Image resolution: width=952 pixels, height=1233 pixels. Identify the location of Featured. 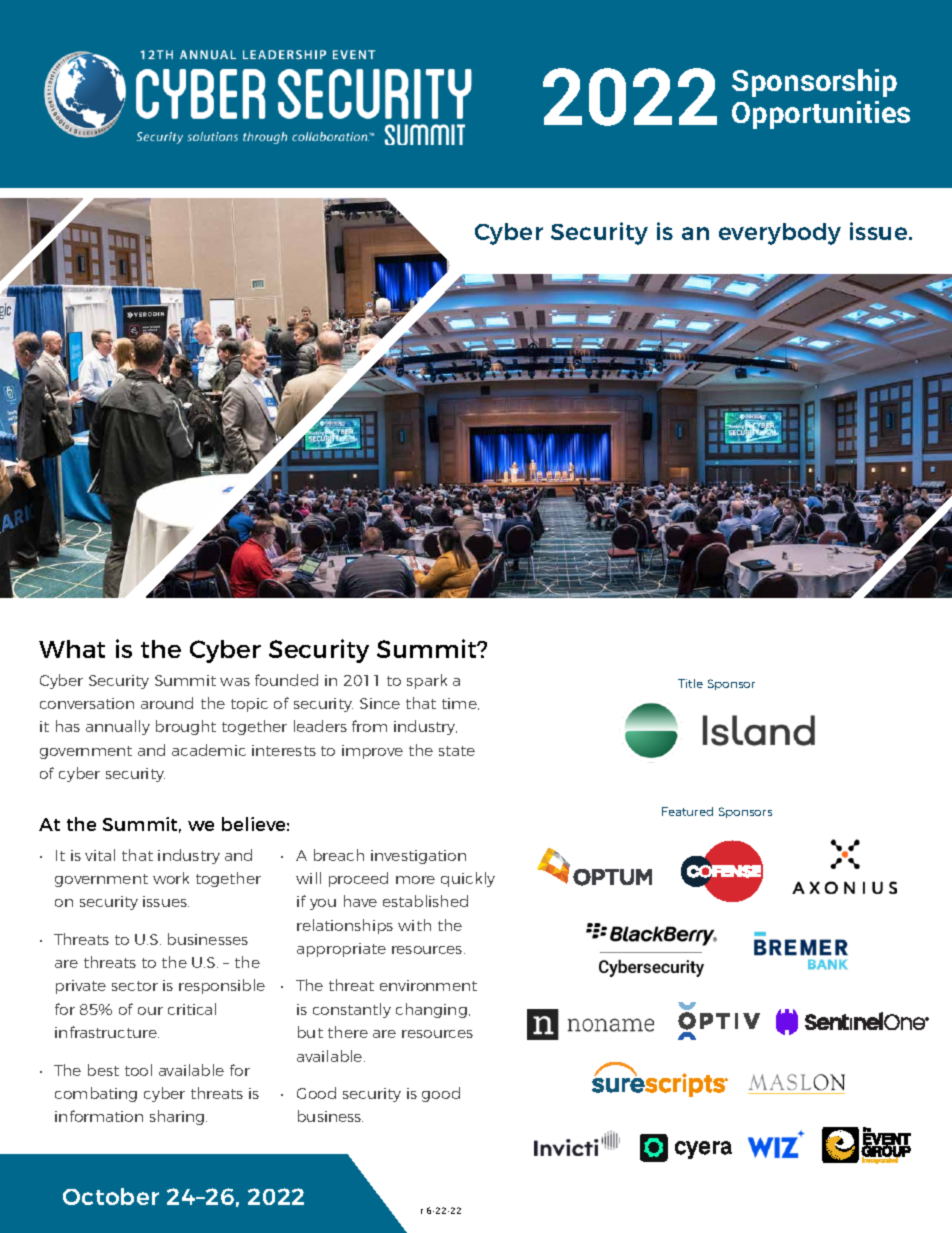
(687, 811).
